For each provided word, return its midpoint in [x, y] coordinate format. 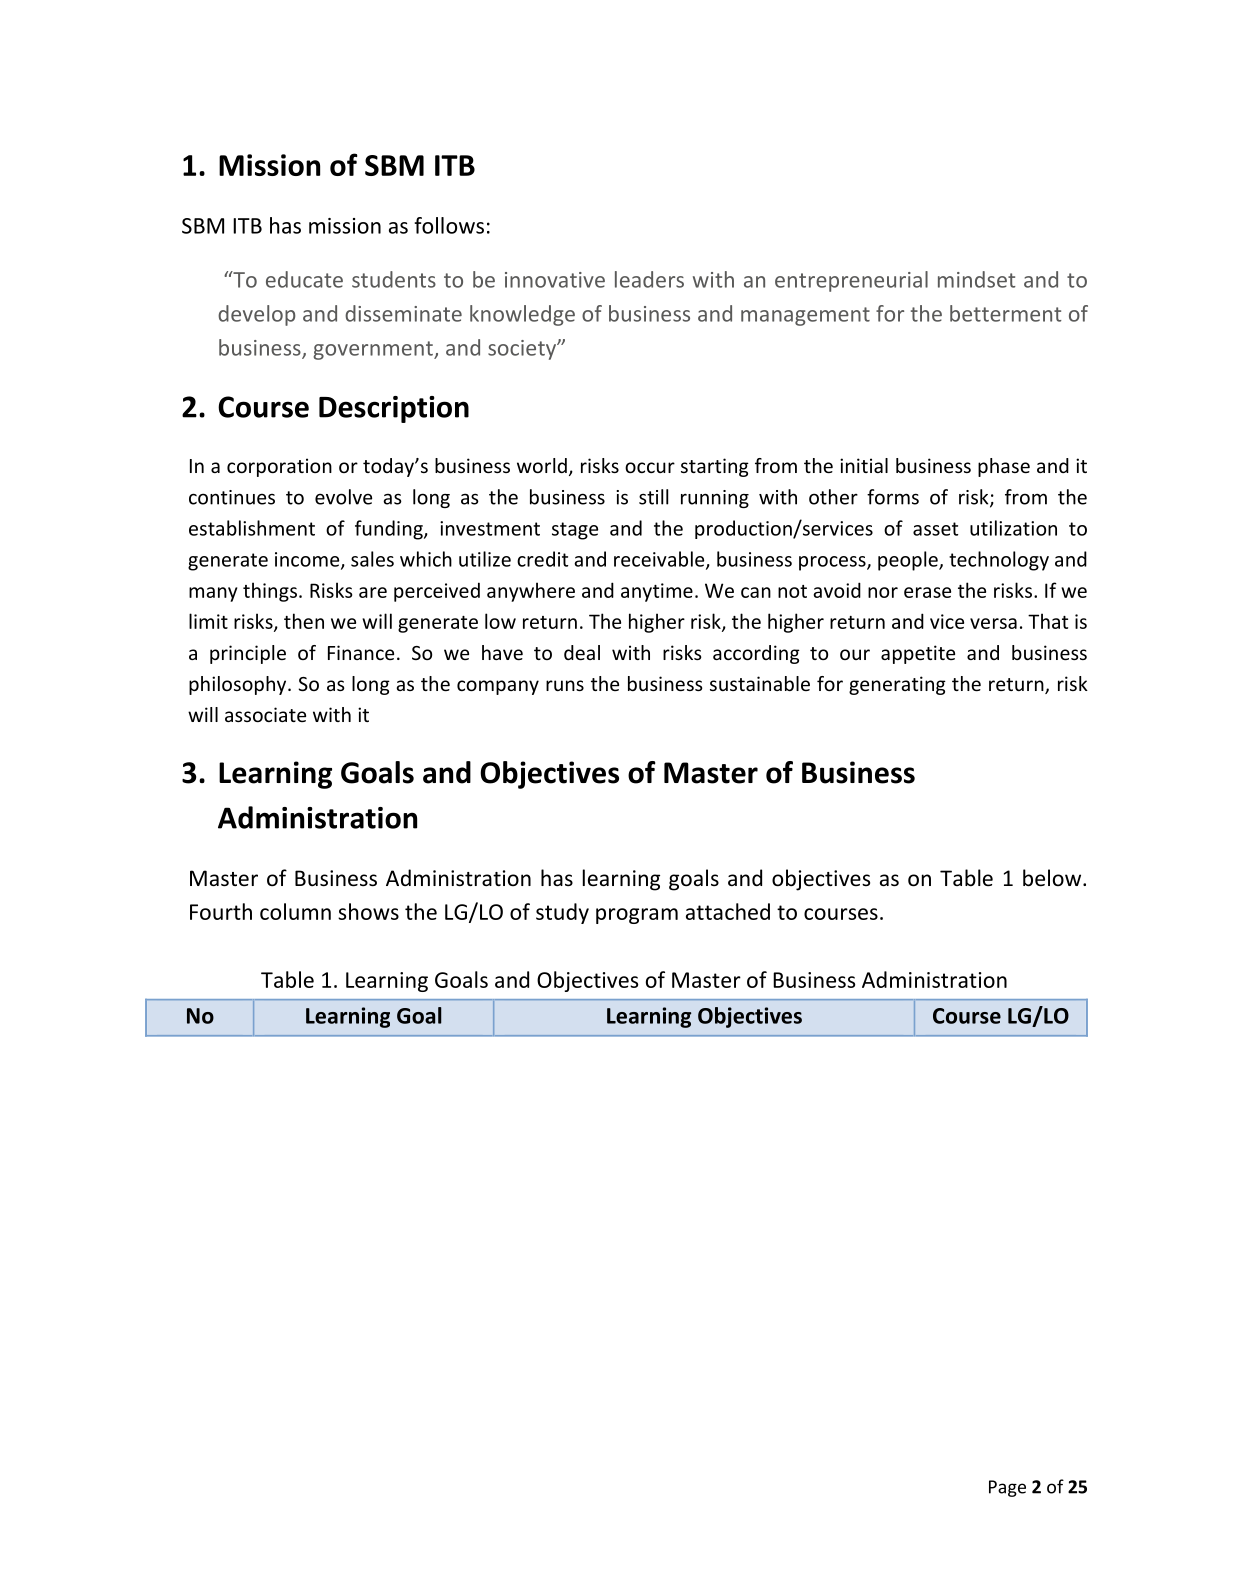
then [304, 621]
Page [1007, 1488]
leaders [649, 279]
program [637, 916]
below [1053, 878]
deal [582, 652]
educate [304, 279]
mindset [977, 279]
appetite [918, 654]
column [295, 911]
